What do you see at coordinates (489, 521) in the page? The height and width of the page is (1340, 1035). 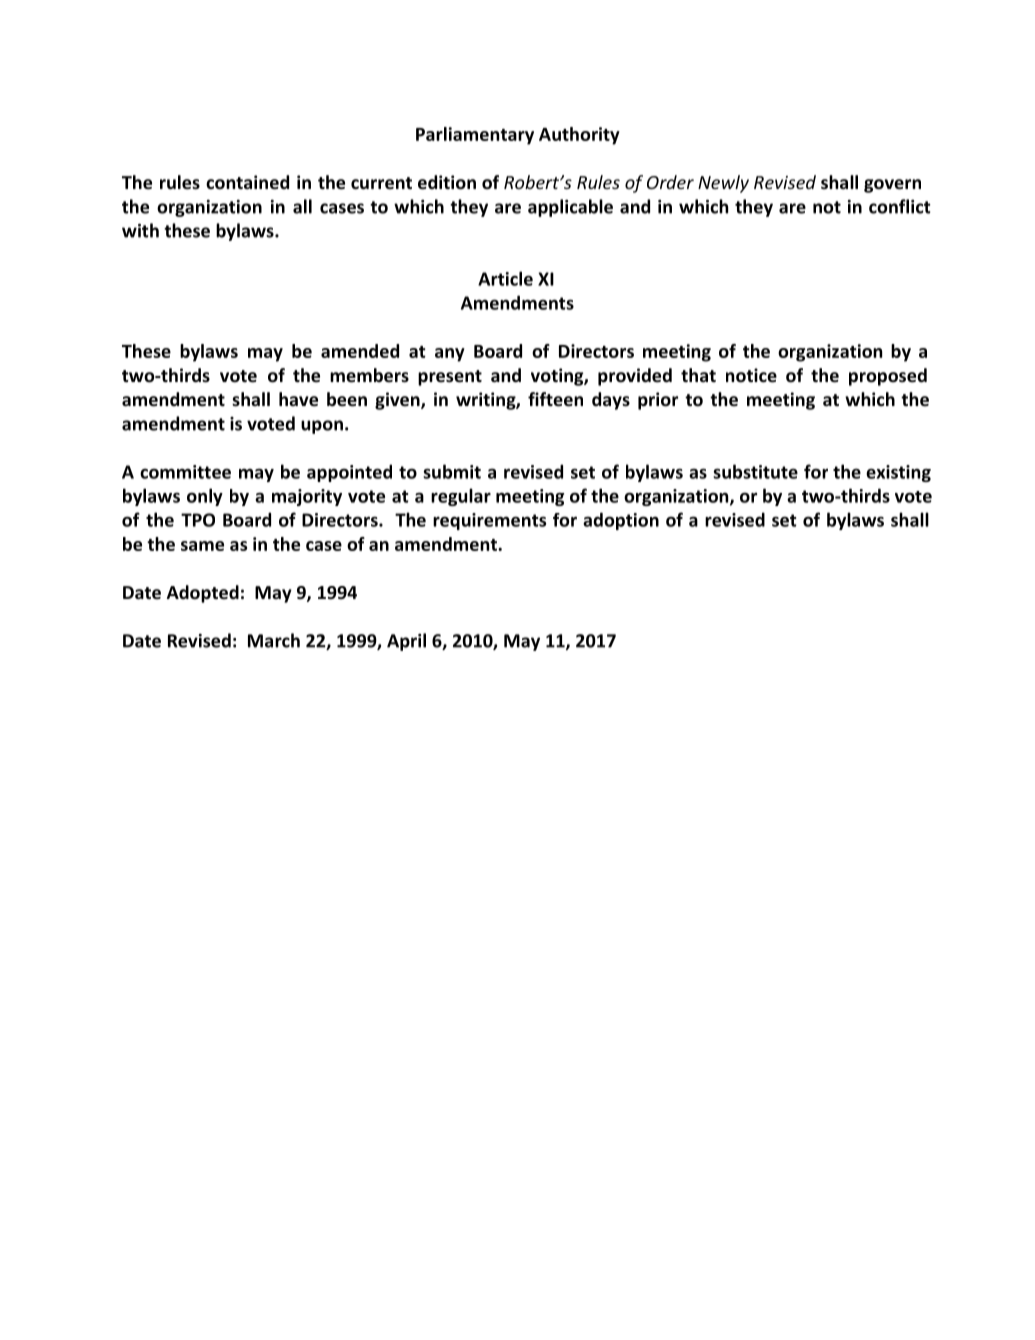 I see `requirements` at bounding box center [489, 521].
